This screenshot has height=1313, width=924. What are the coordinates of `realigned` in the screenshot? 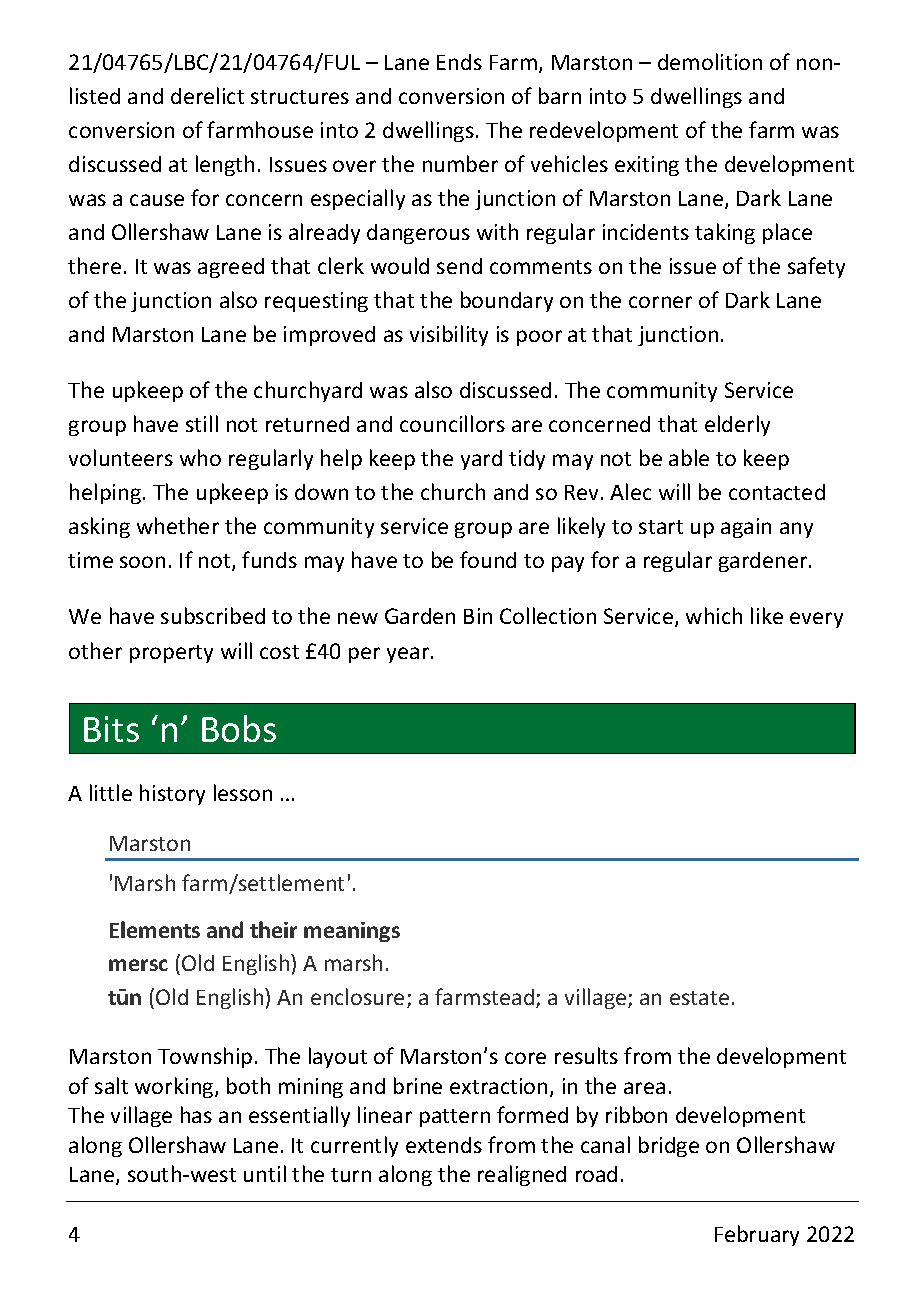 It's located at (522, 1175).
